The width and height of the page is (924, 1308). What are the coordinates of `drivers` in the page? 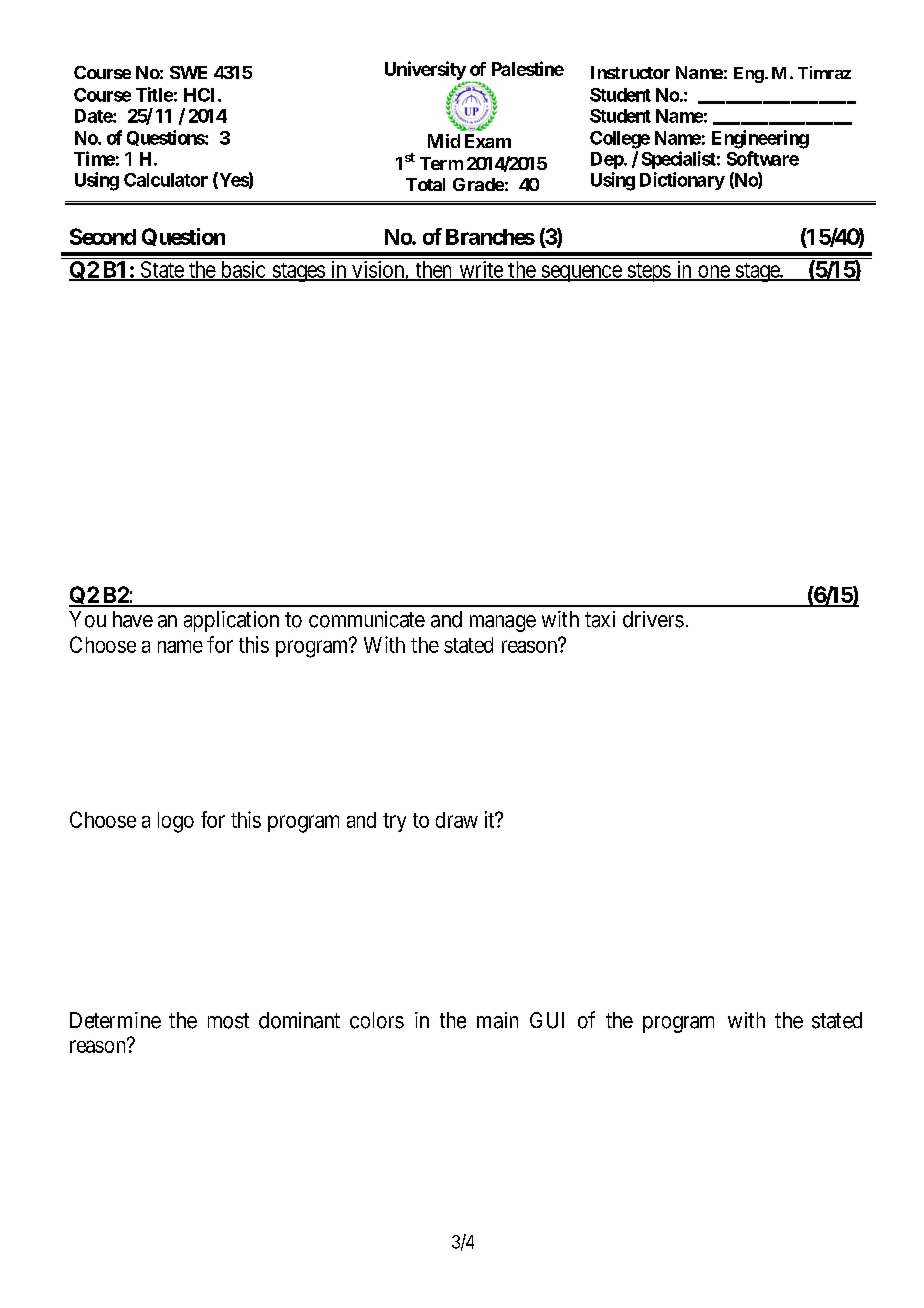 It's located at (653, 619).
